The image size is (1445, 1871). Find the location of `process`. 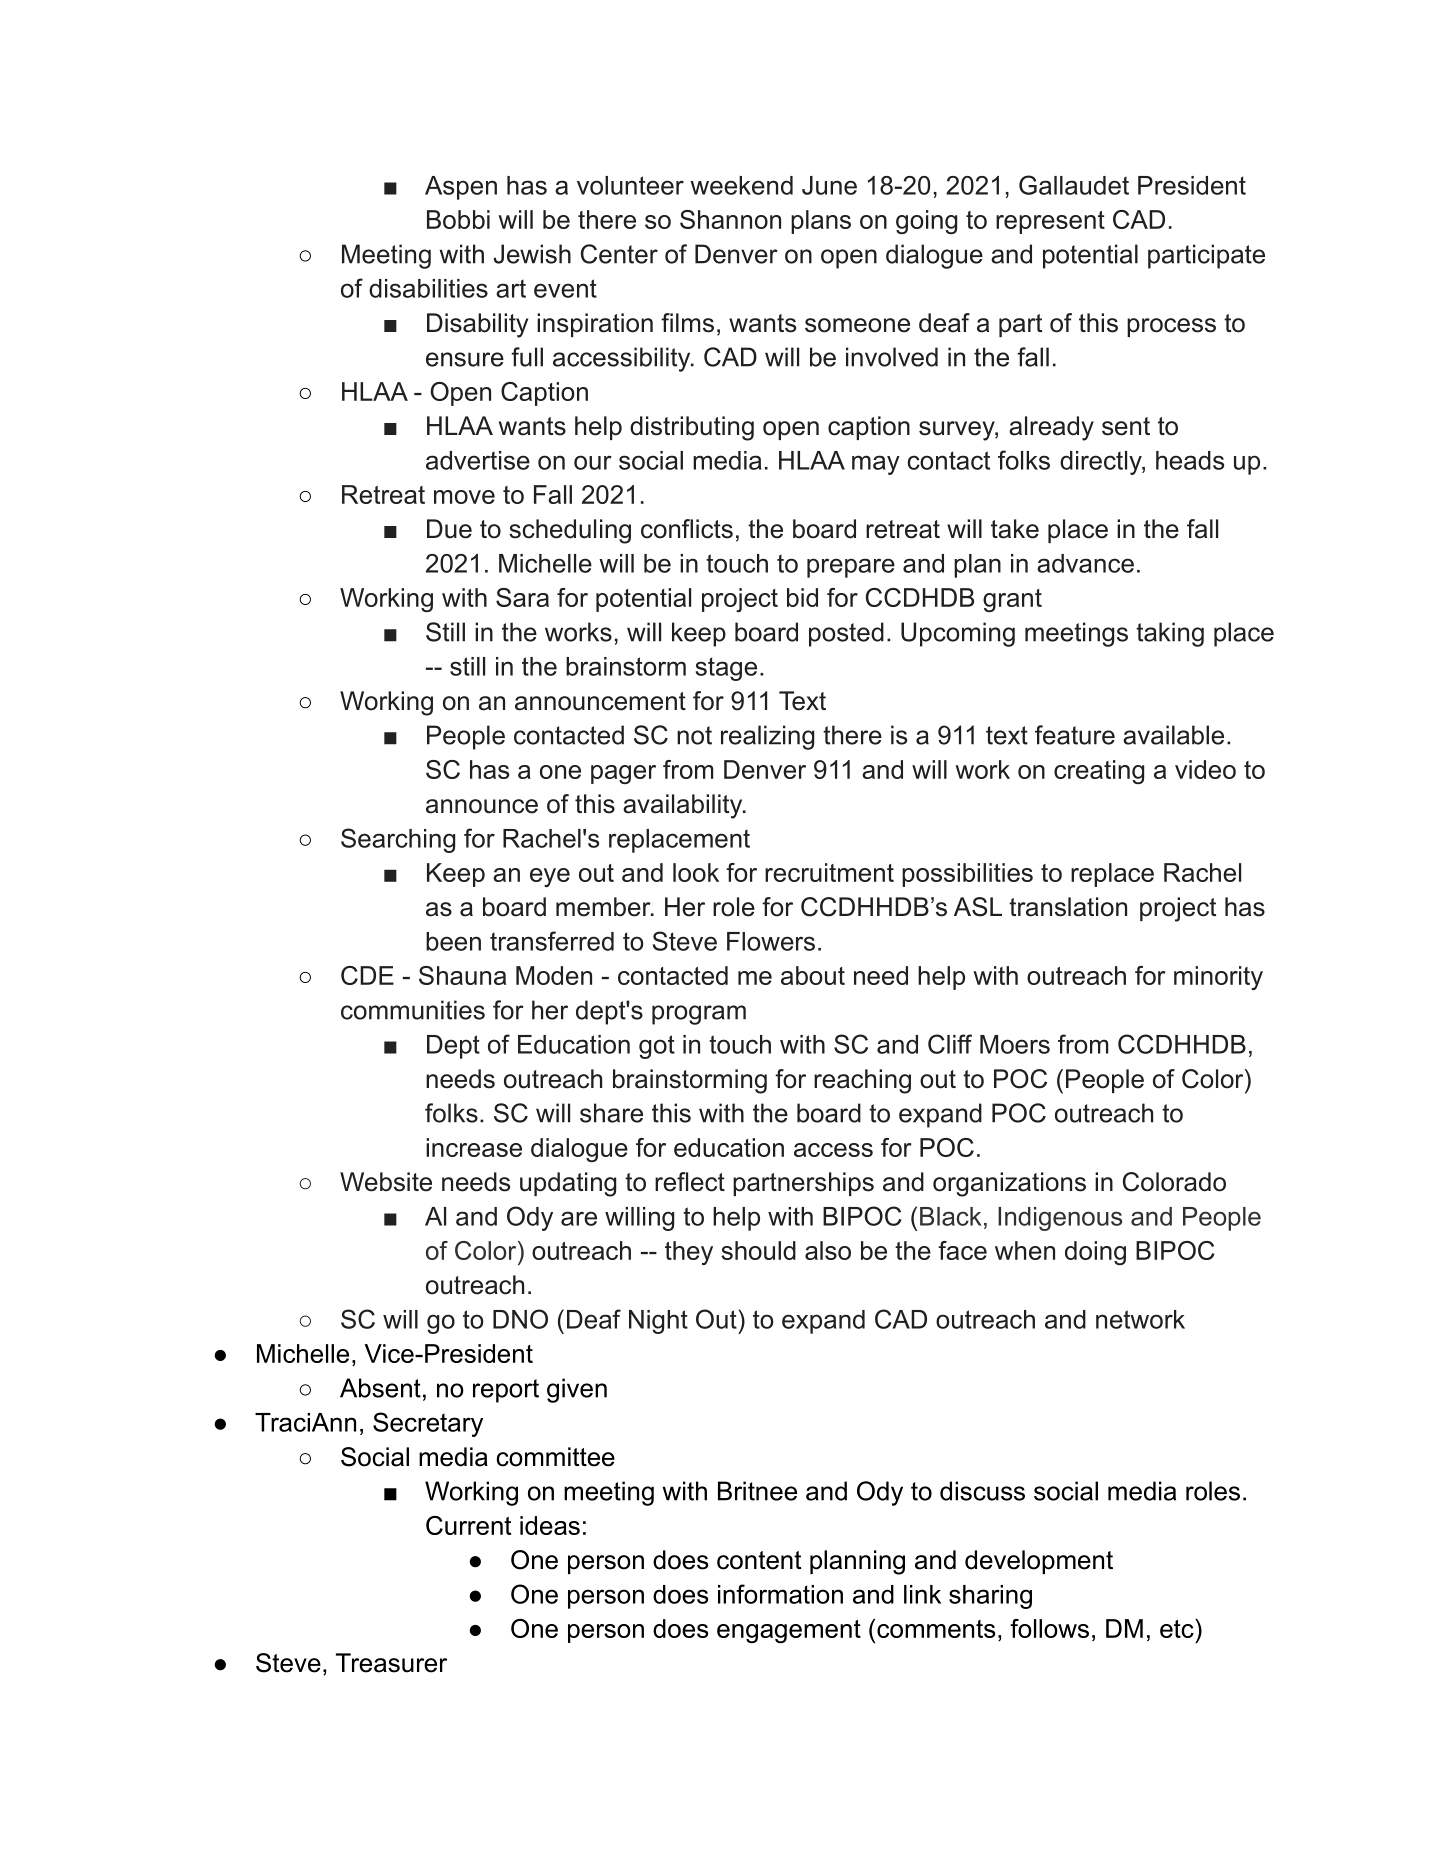

process is located at coordinates (1171, 327).
